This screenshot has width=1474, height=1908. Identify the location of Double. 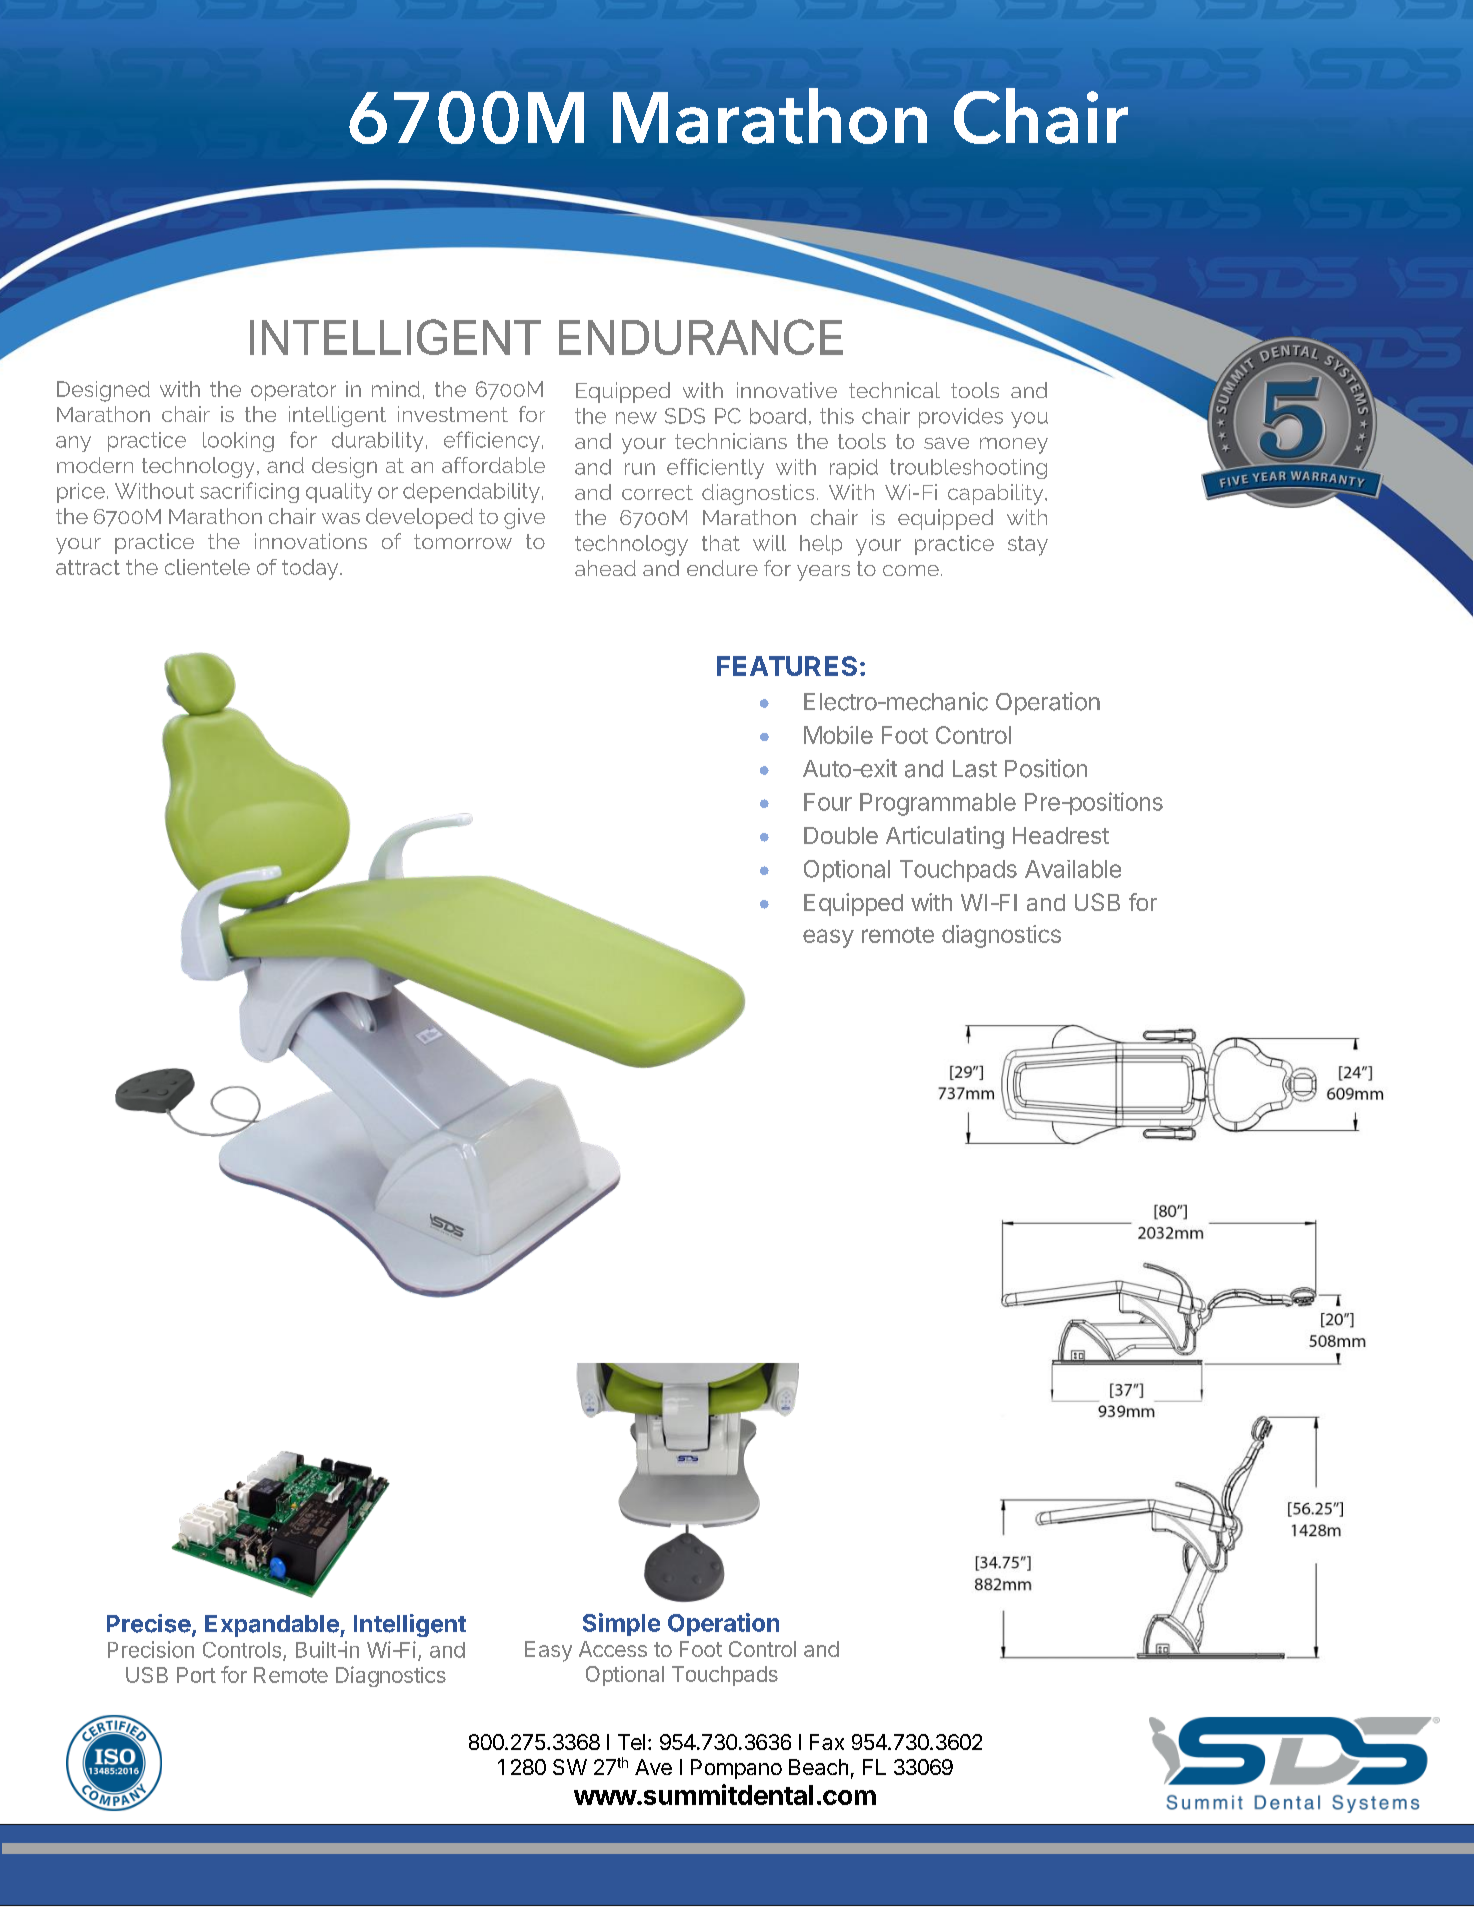
(841, 835).
